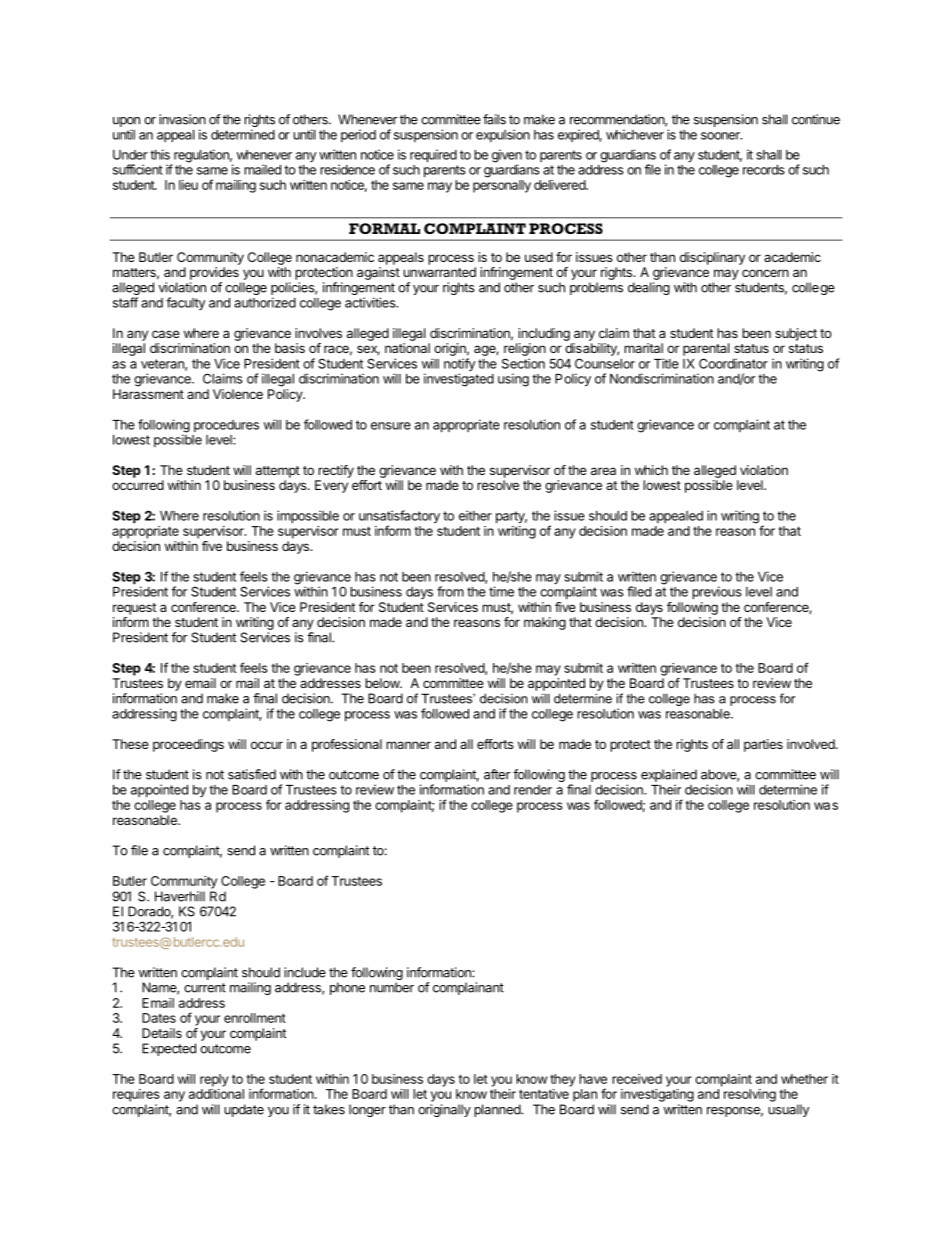 The width and height of the screenshot is (952, 1233). Describe the element at coordinates (544, 1094) in the screenshot. I see `tentative` at that location.
